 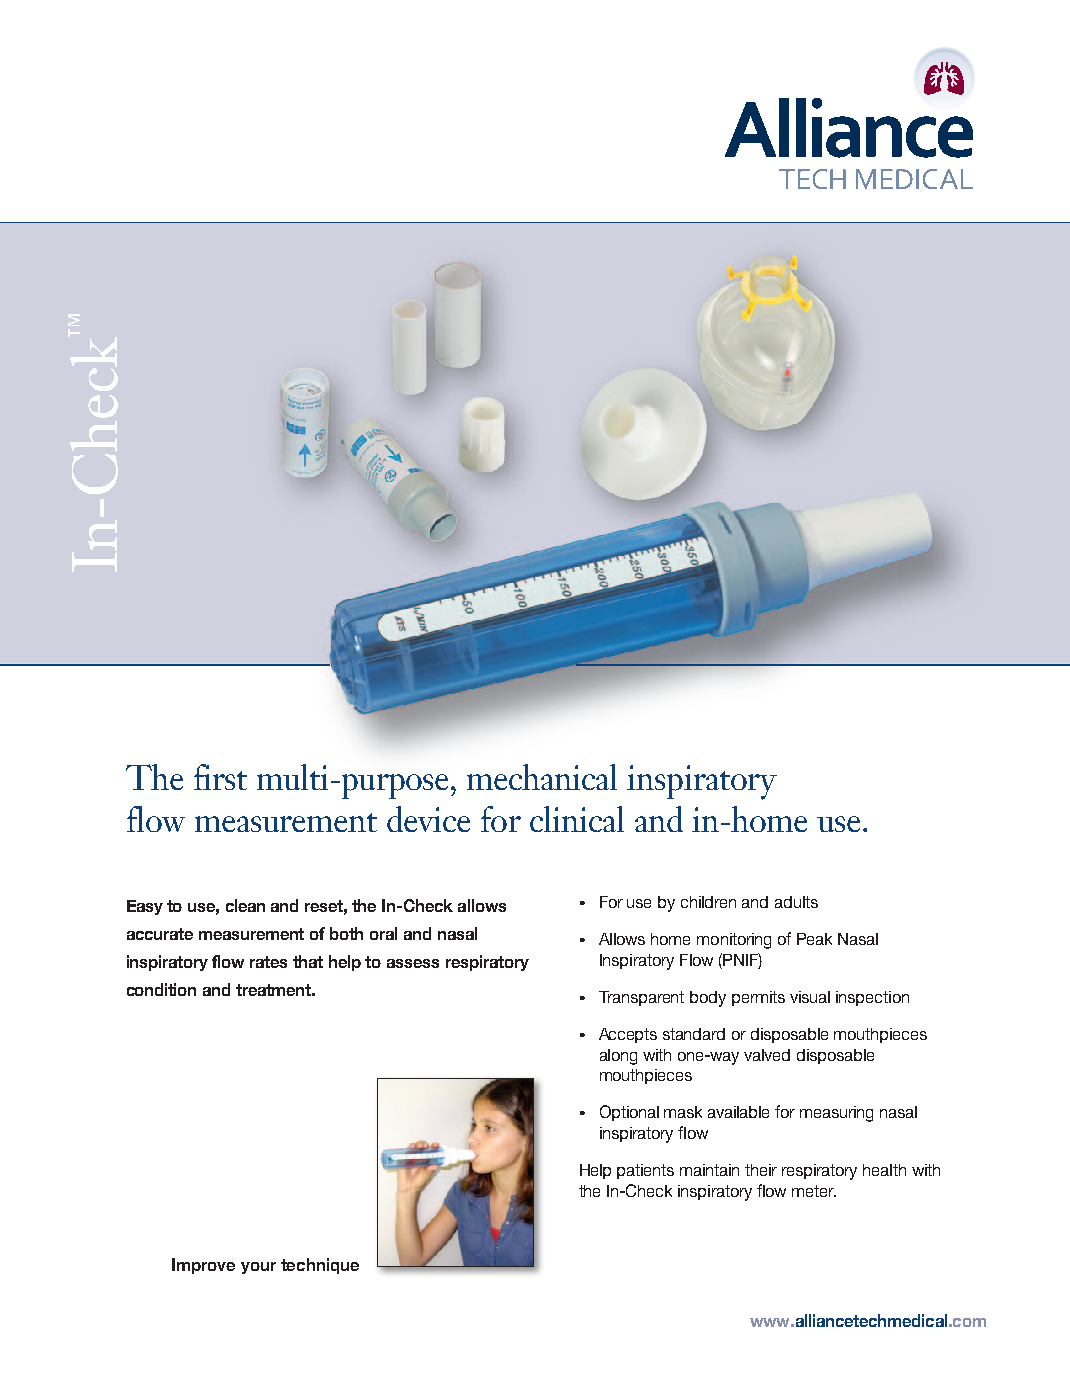 I want to click on rates, so click(x=268, y=962).
